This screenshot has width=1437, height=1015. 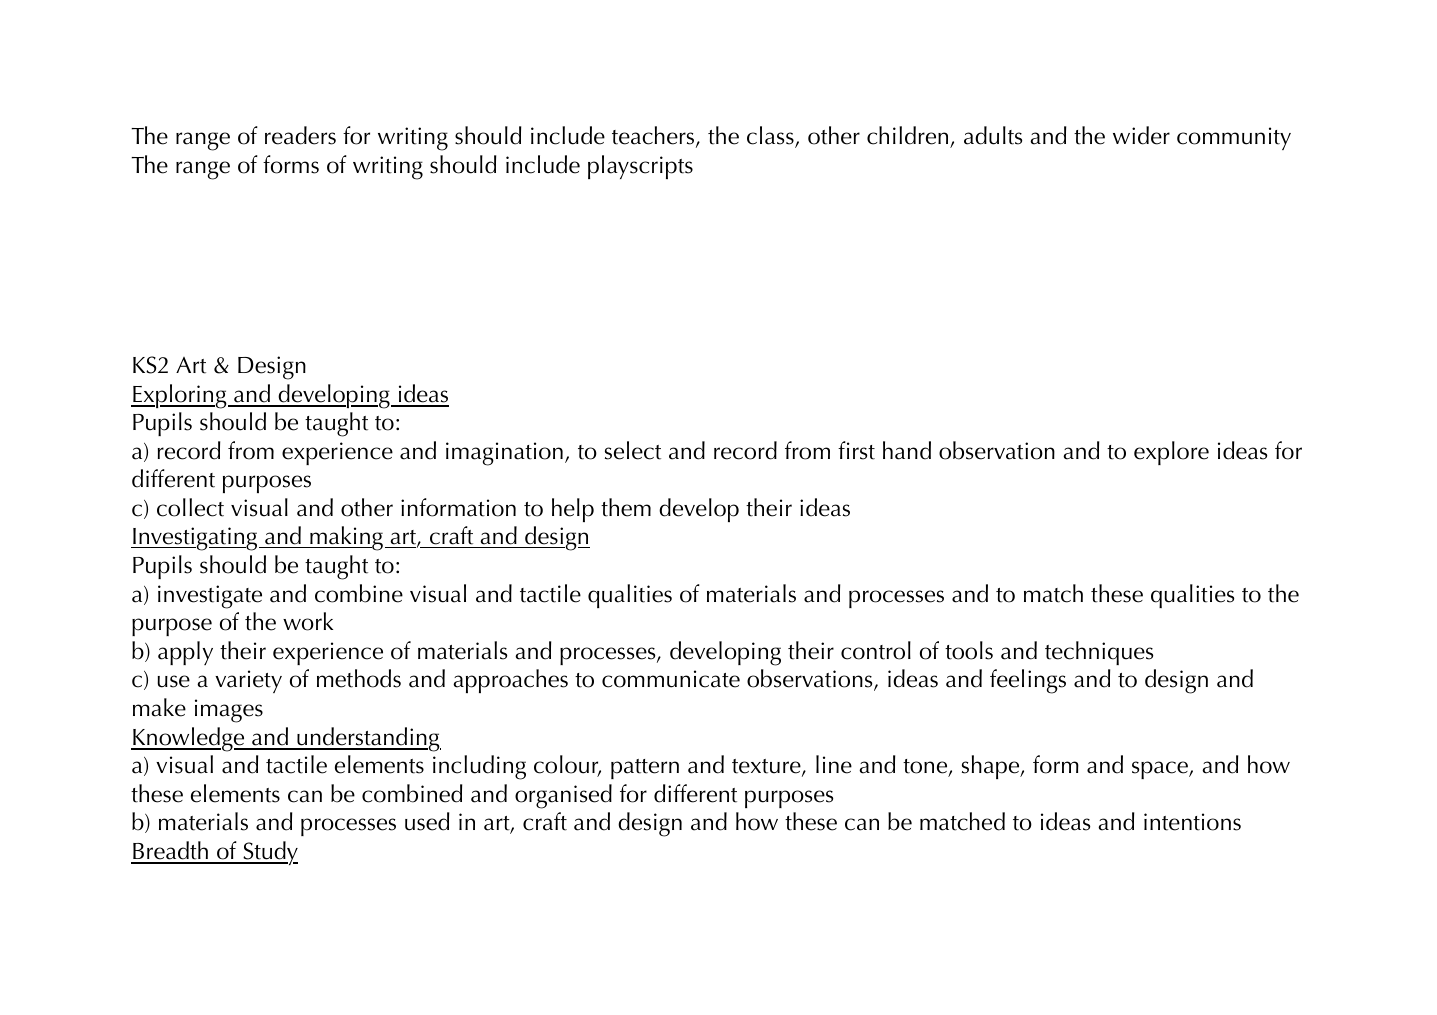 What do you see at coordinates (1141, 135) in the screenshot?
I see `wider` at bounding box center [1141, 135].
